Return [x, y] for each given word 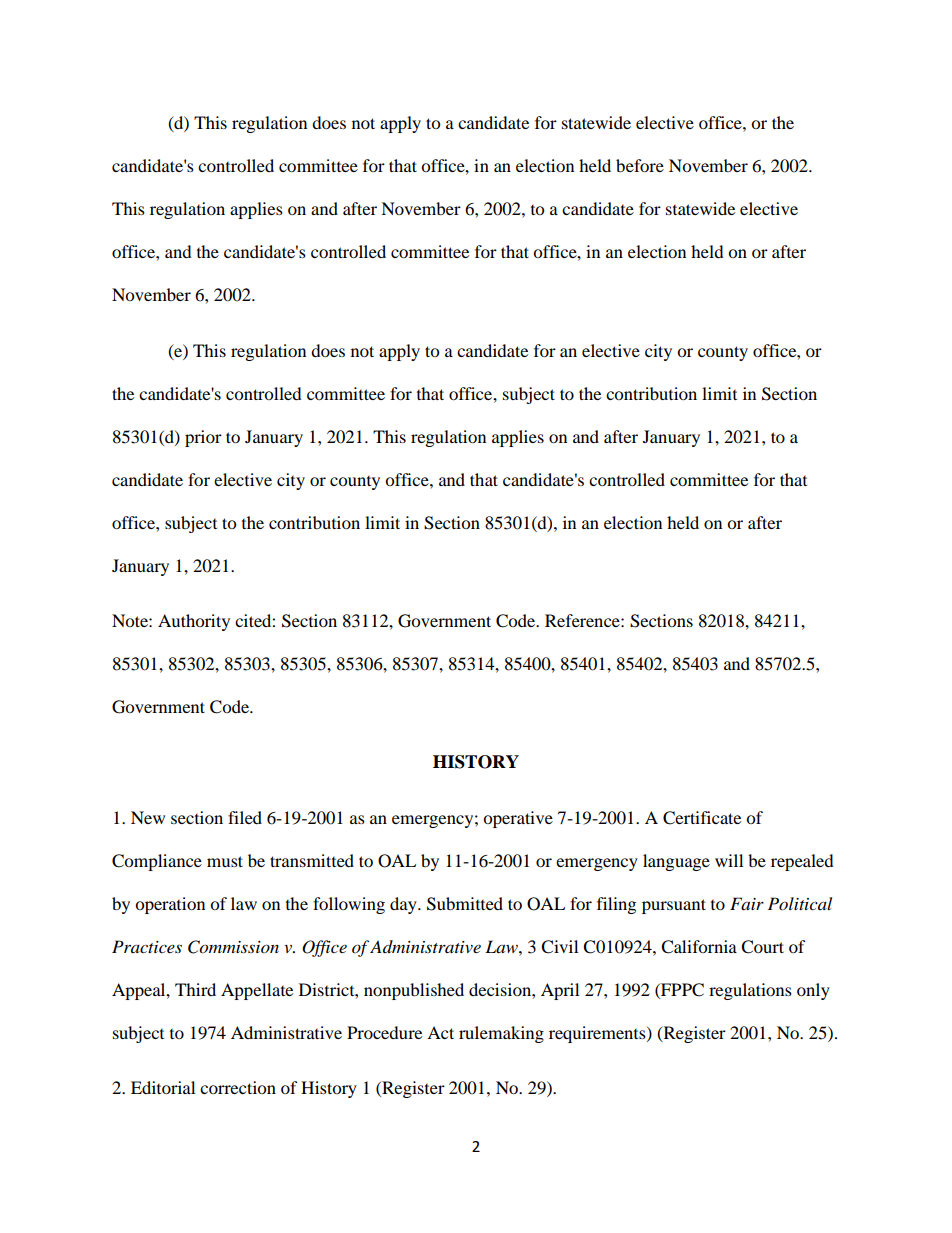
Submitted [465, 904]
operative [518, 819]
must [225, 861]
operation [170, 905]
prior [203, 438]
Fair [747, 903]
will [729, 860]
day [404, 905]
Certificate [702, 818]
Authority [194, 622]
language [676, 862]
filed [245, 817]
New [148, 817]
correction [238, 1087]
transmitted [312, 860]
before [640, 165]
